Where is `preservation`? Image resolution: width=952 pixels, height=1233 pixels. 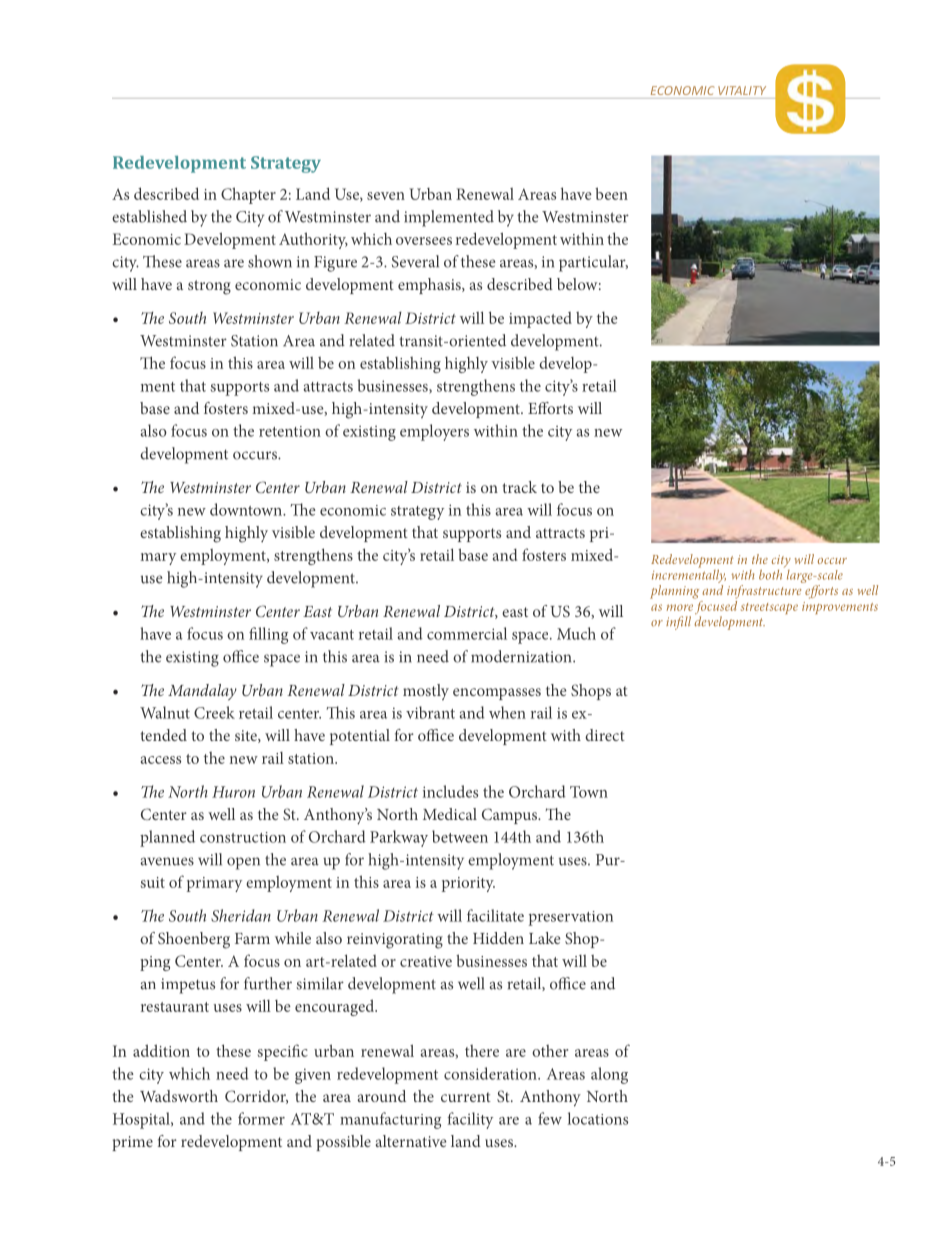 preservation is located at coordinates (571, 918).
